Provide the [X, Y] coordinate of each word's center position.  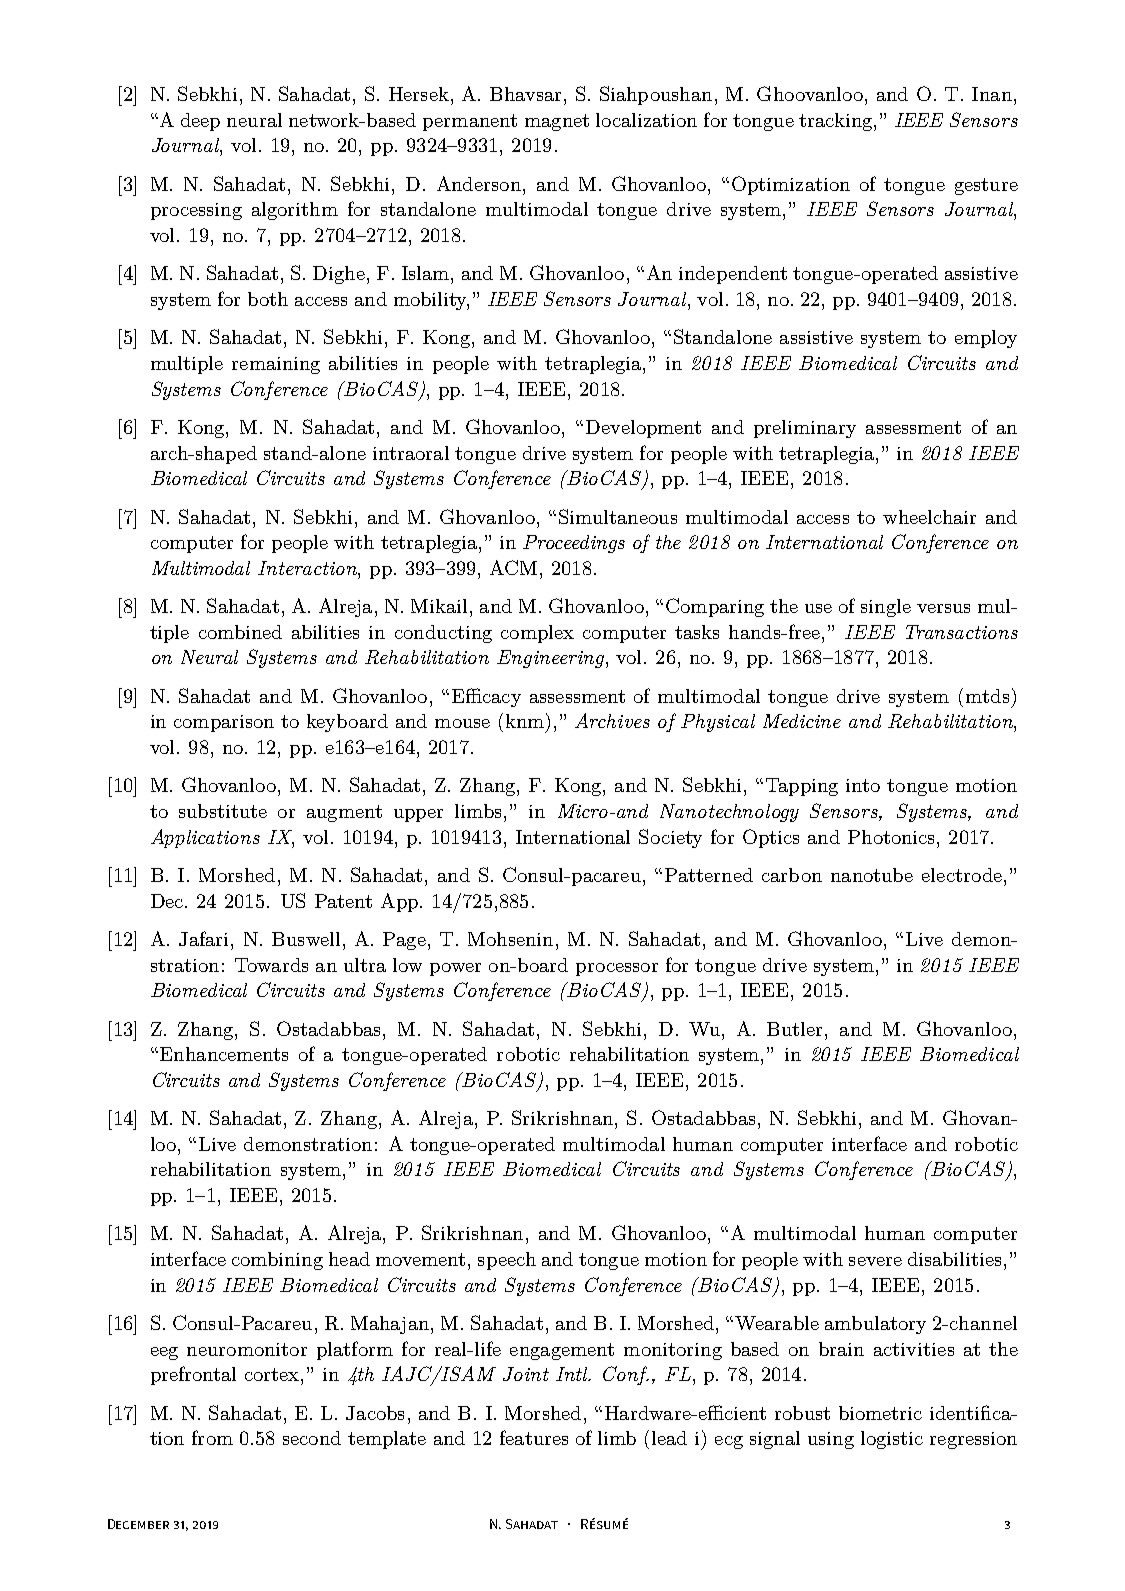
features [534, 1437]
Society [670, 838]
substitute [223, 811]
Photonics [891, 837]
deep [200, 122]
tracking [837, 122]
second [312, 1438]
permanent [470, 122]
